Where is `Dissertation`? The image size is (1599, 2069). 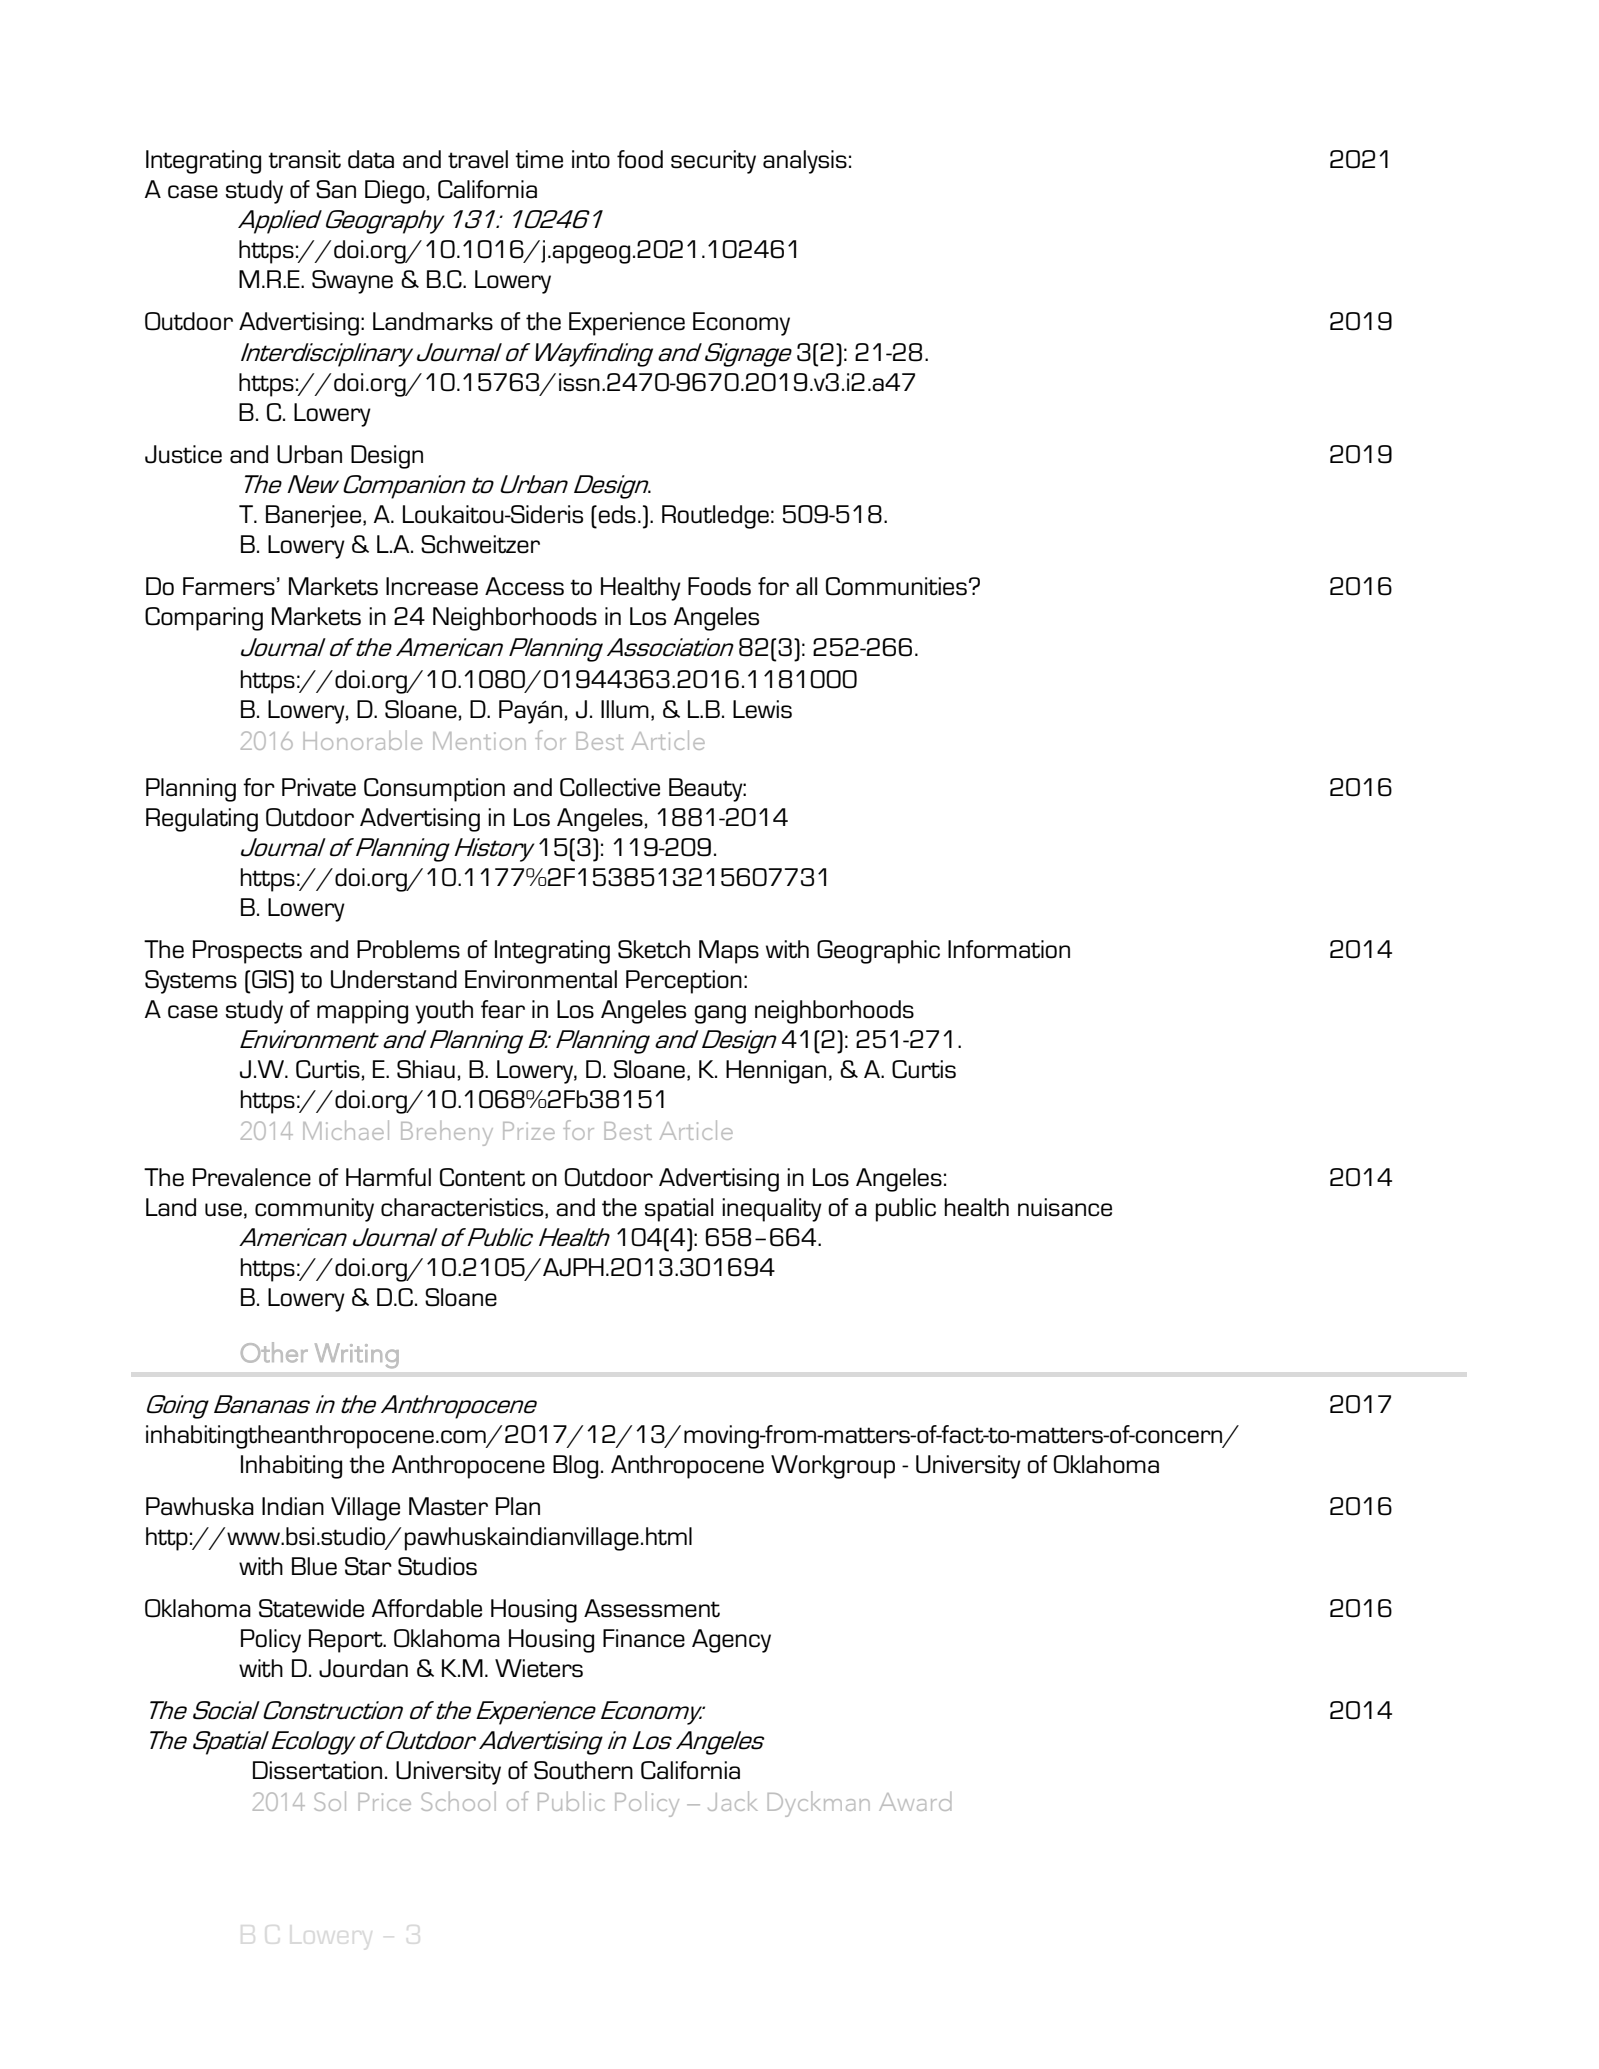 Dissertation is located at coordinates (317, 1770).
